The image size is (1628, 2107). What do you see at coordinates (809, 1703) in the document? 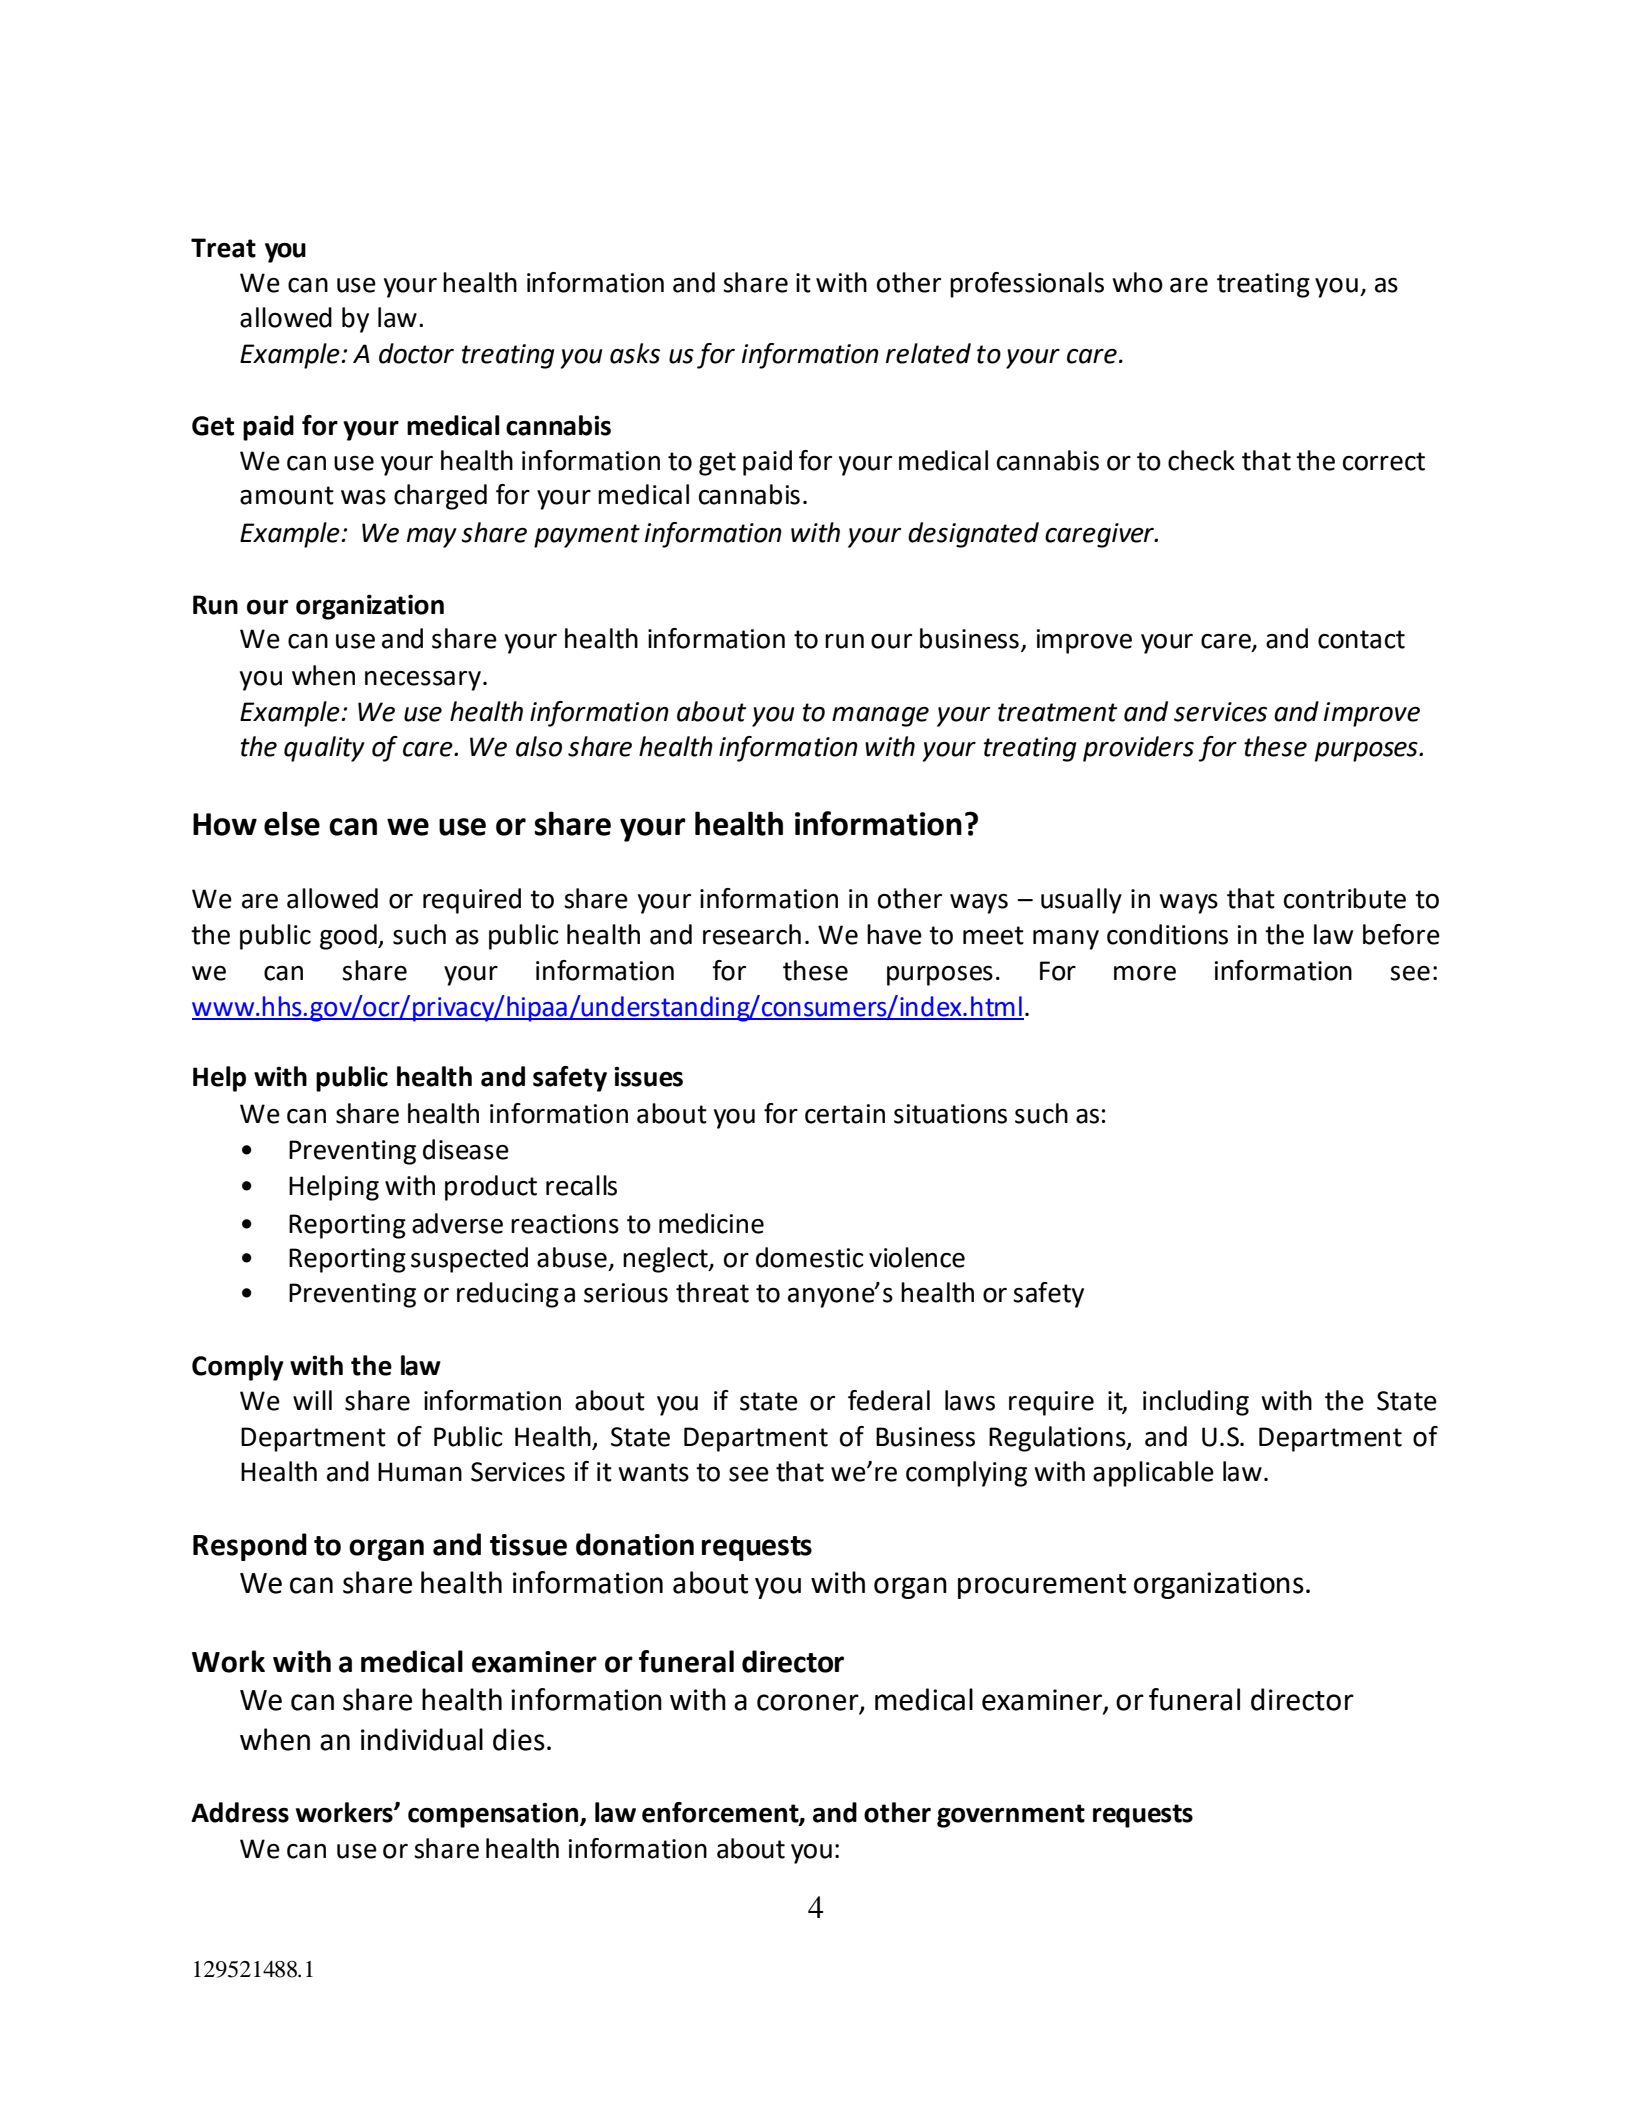
I see `coroner` at bounding box center [809, 1703].
